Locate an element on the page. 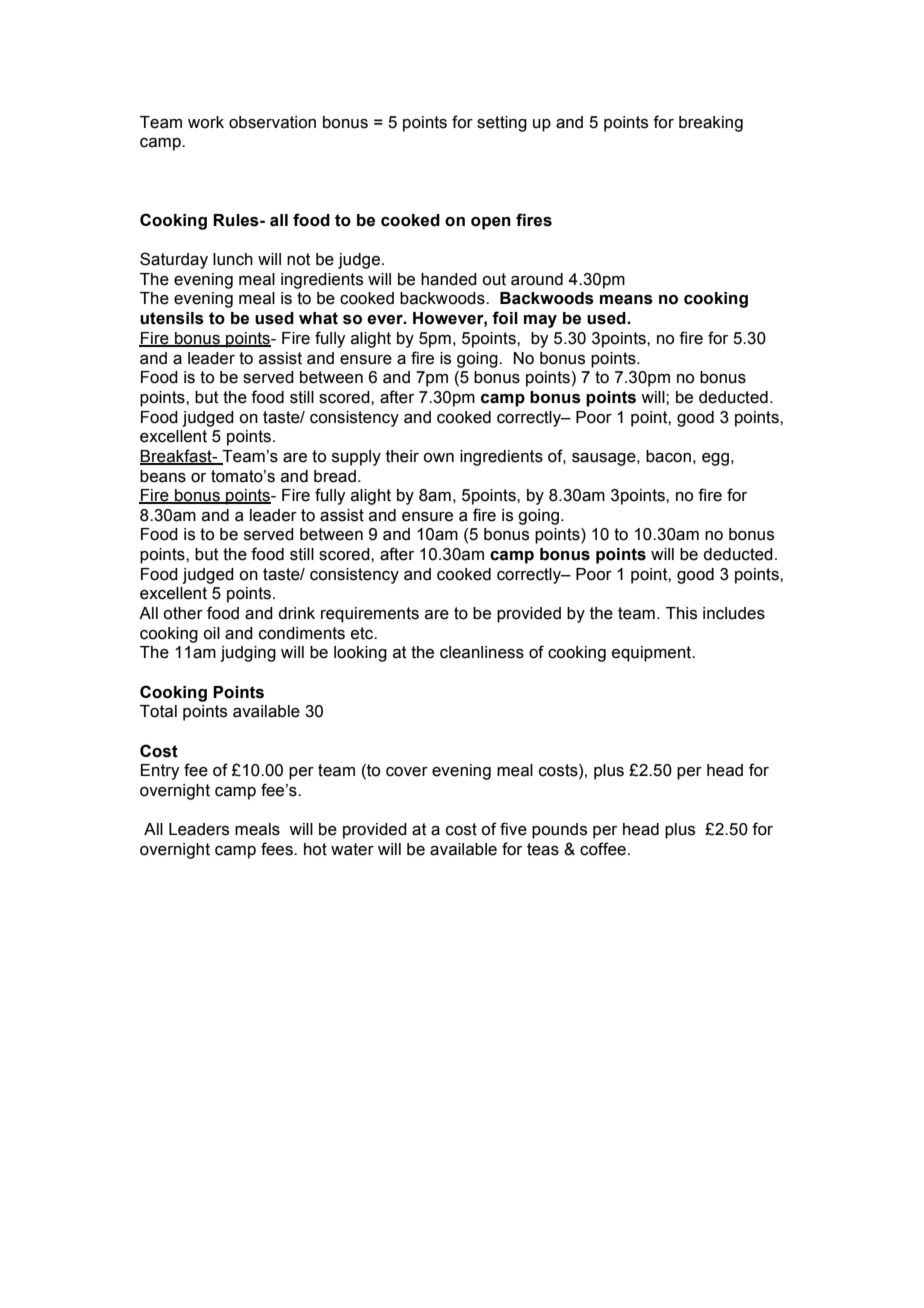  beans is located at coordinates (163, 476).
